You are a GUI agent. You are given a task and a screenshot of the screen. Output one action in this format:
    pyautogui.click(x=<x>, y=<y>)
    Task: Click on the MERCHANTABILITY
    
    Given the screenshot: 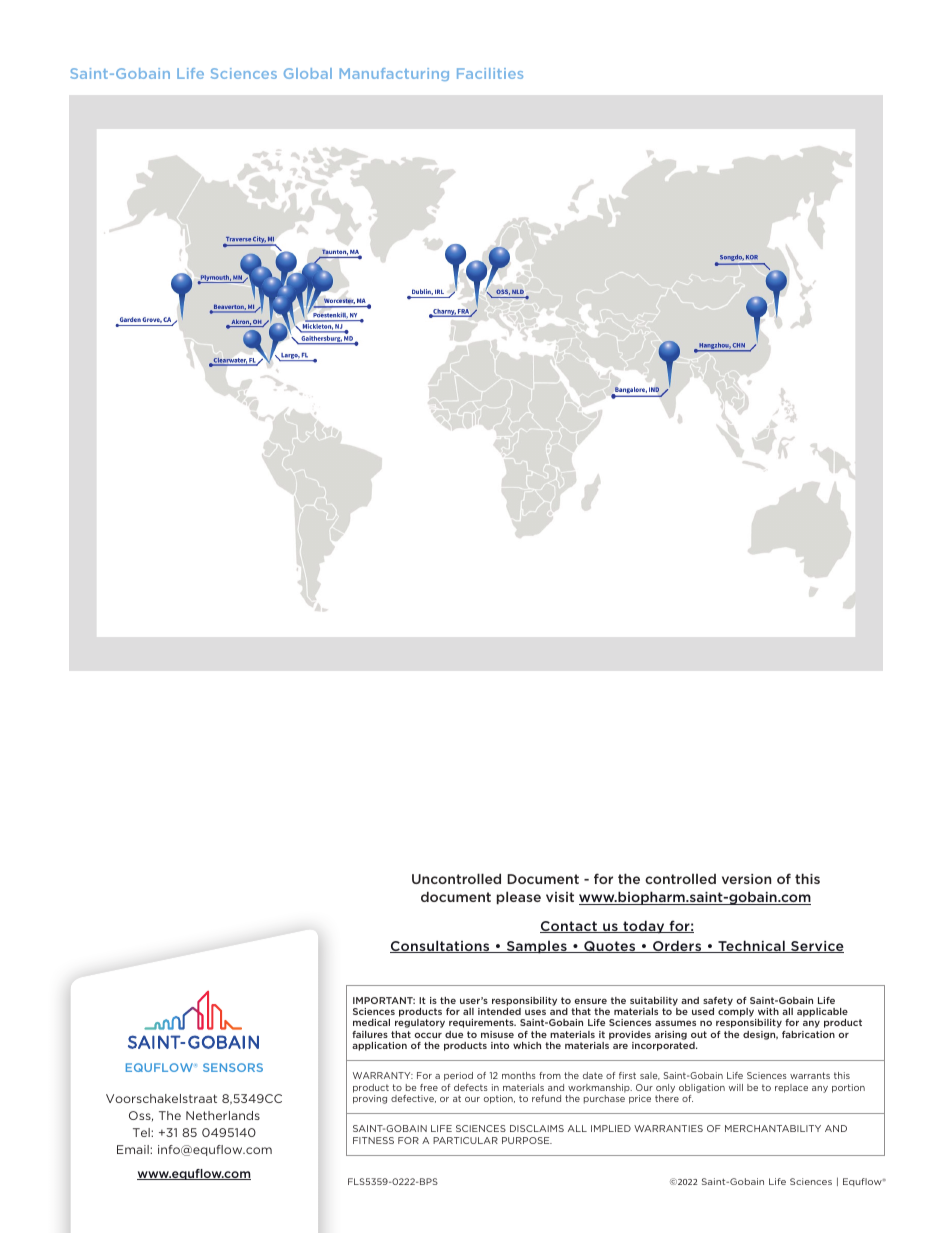 What is the action you would take?
    pyautogui.click(x=773, y=1128)
